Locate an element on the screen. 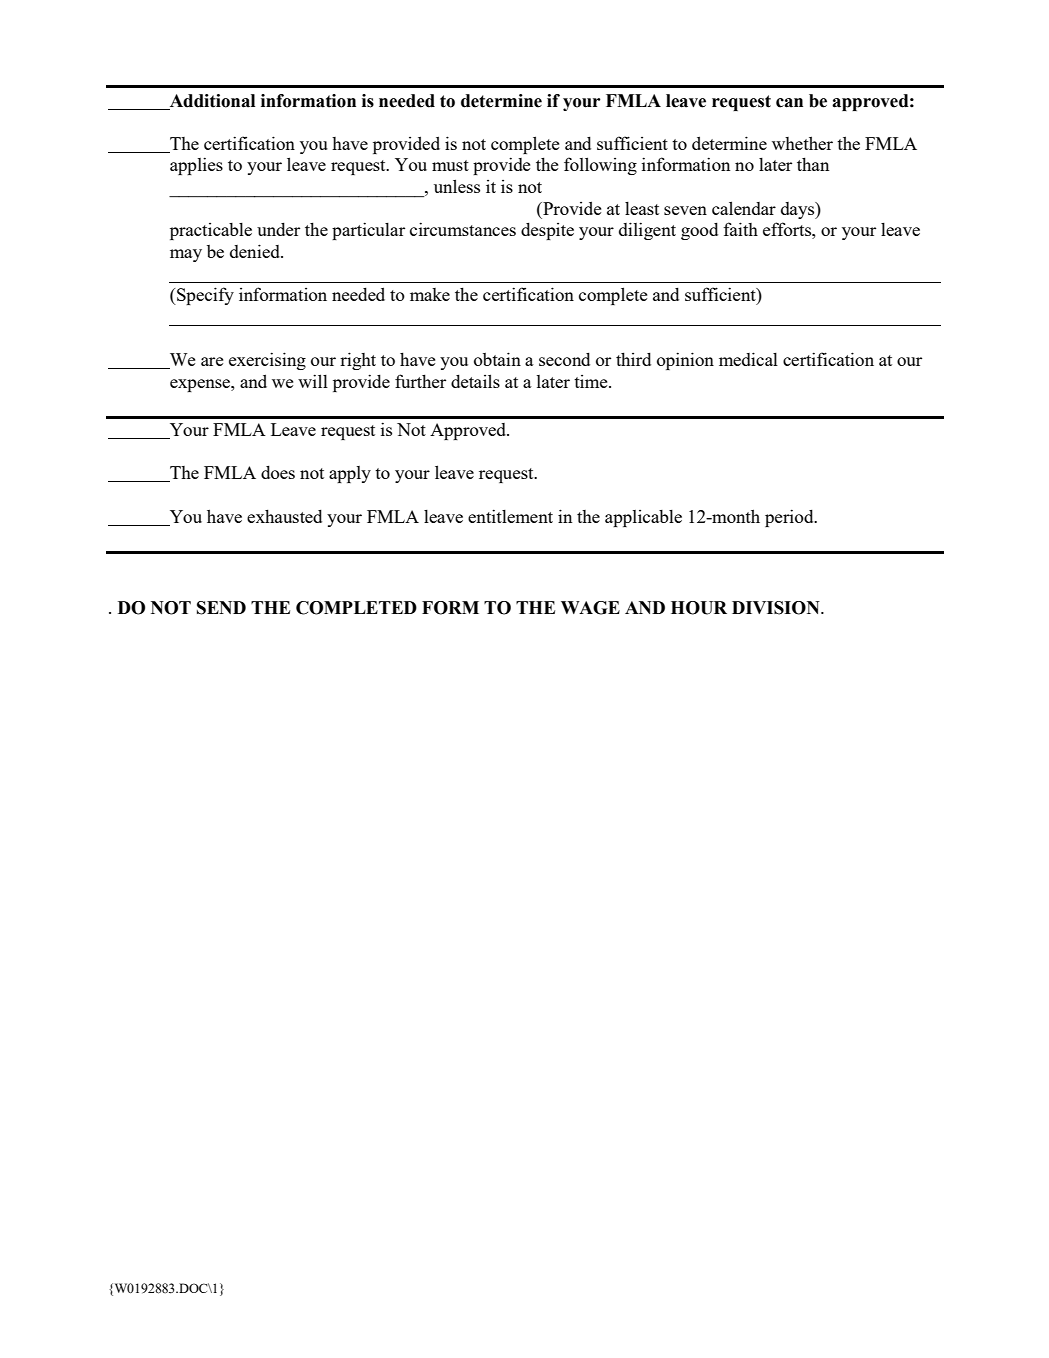  must is located at coordinates (450, 165).
